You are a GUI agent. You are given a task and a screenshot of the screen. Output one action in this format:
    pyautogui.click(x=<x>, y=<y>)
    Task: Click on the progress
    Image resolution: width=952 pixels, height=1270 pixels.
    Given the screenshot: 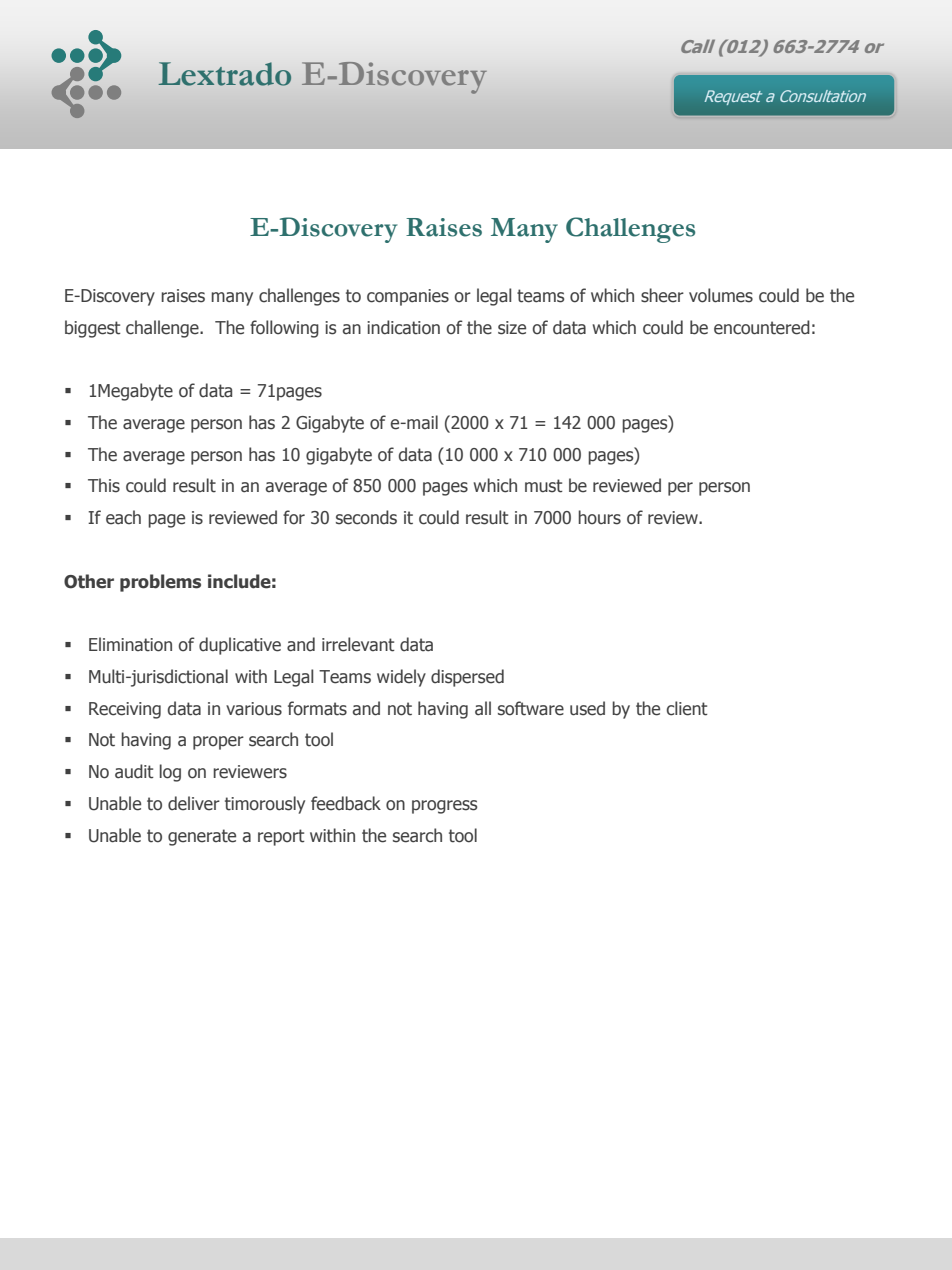 What is the action you would take?
    pyautogui.click(x=444, y=807)
